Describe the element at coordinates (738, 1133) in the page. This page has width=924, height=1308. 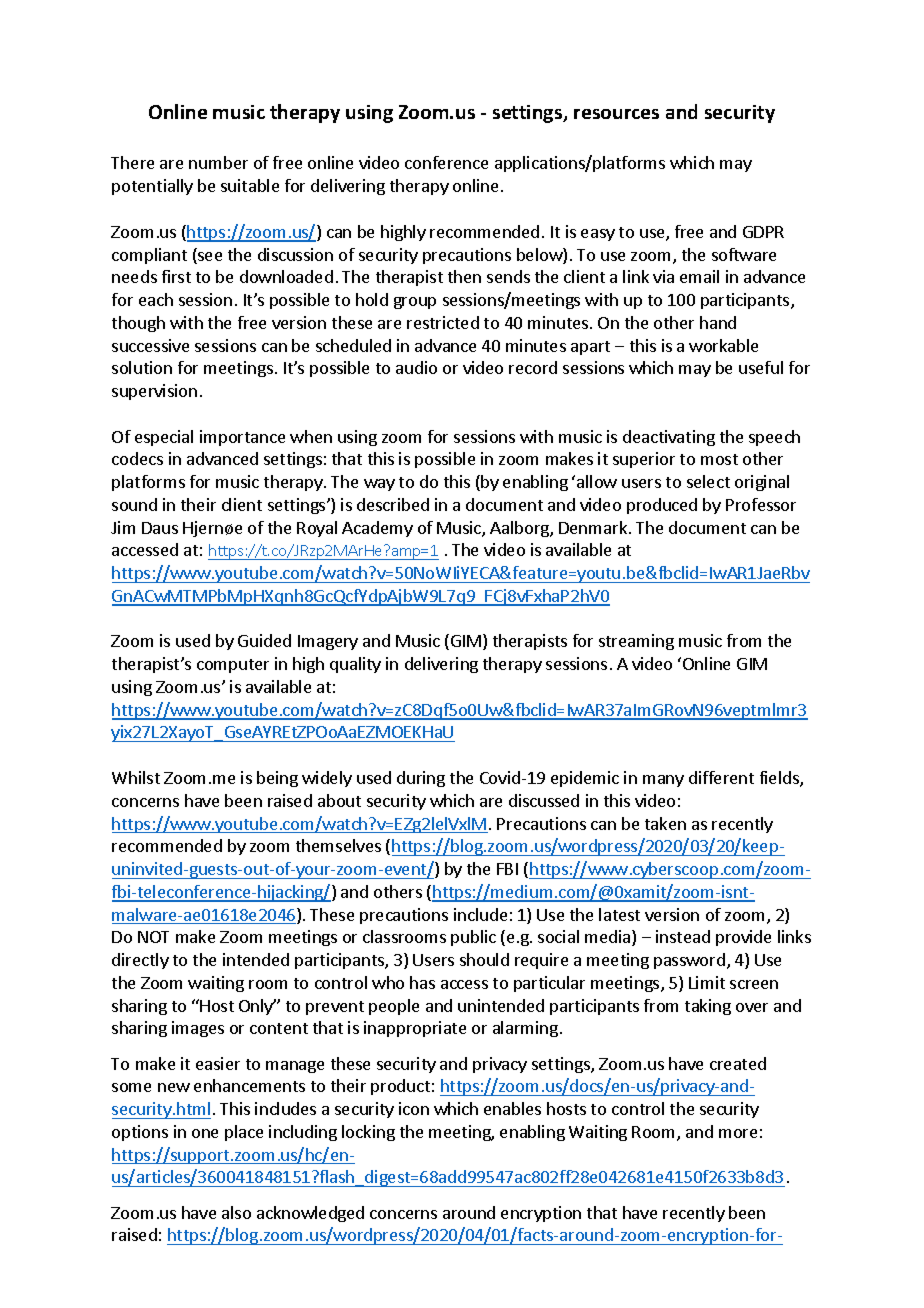
I see `more` at that location.
